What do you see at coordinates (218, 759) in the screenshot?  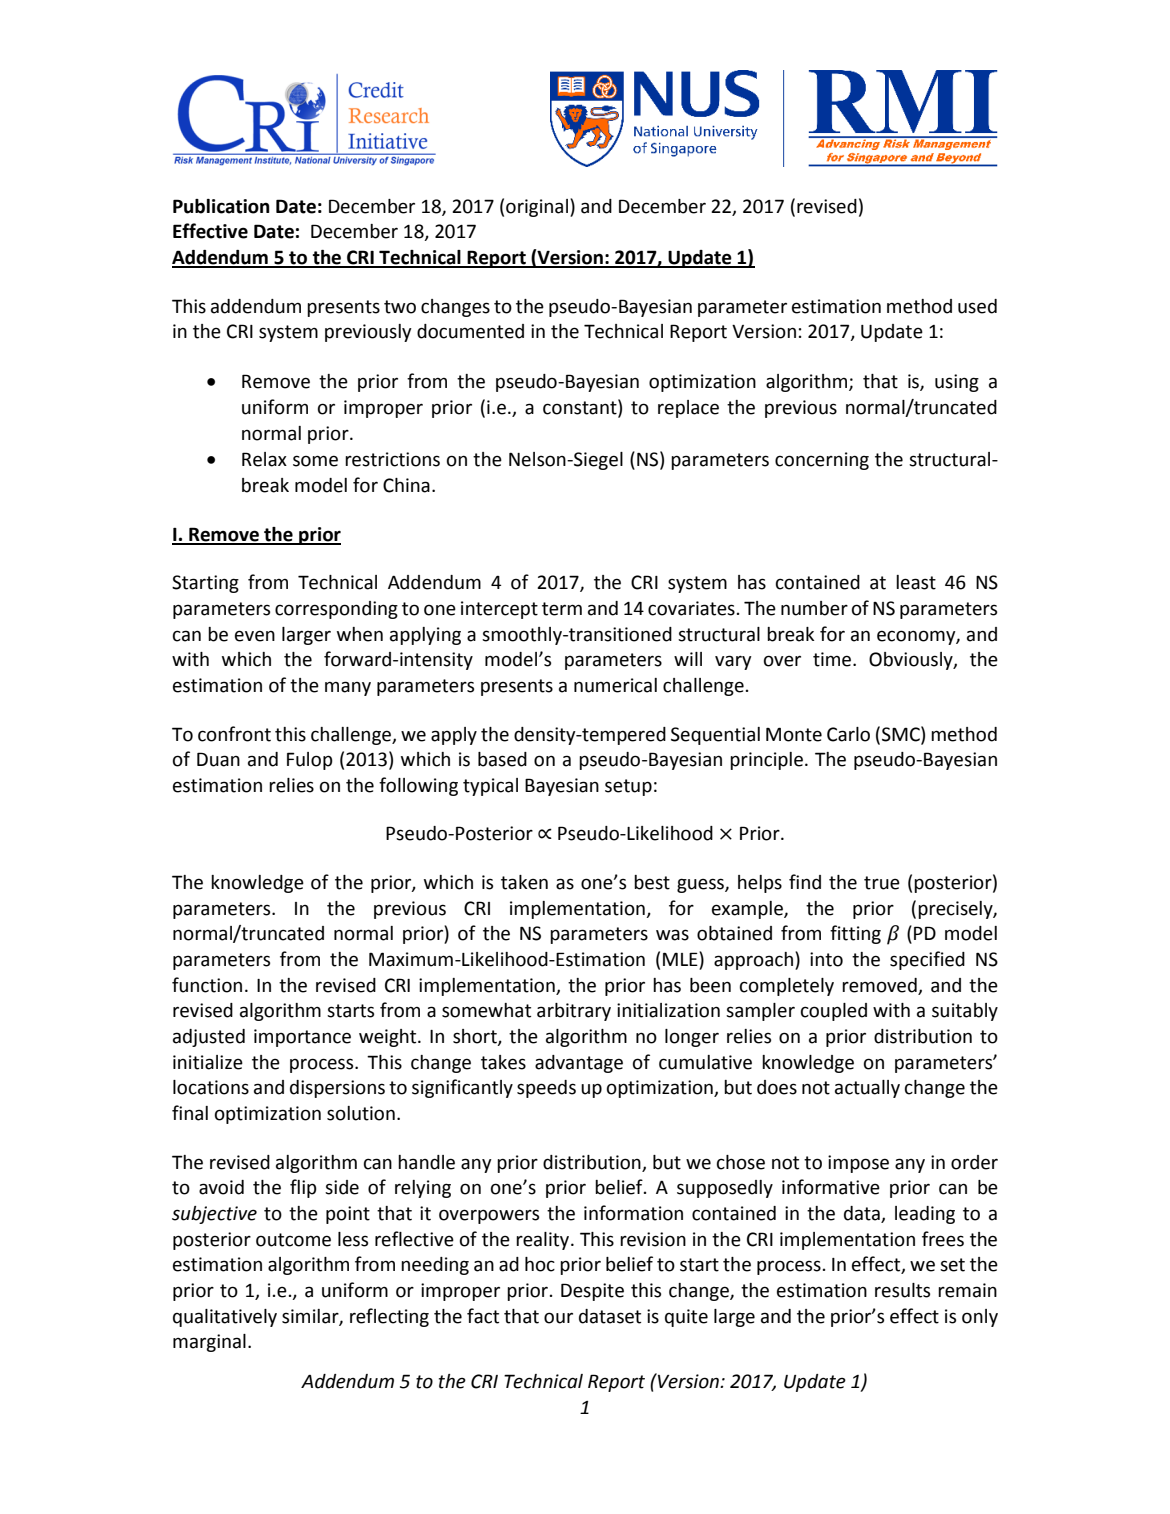 I see `Duan` at bounding box center [218, 759].
